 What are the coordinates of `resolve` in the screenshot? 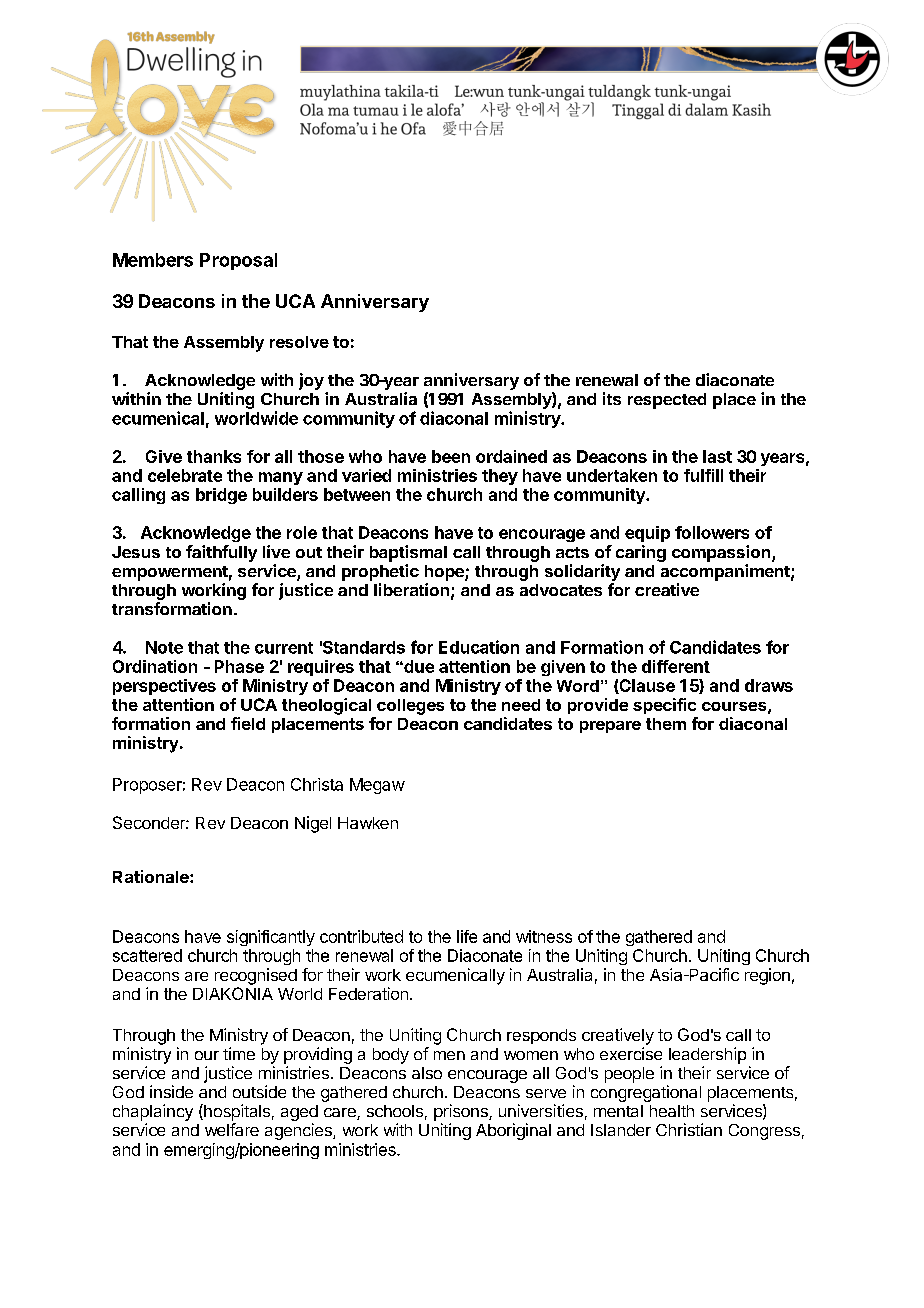 It's located at (299, 342).
